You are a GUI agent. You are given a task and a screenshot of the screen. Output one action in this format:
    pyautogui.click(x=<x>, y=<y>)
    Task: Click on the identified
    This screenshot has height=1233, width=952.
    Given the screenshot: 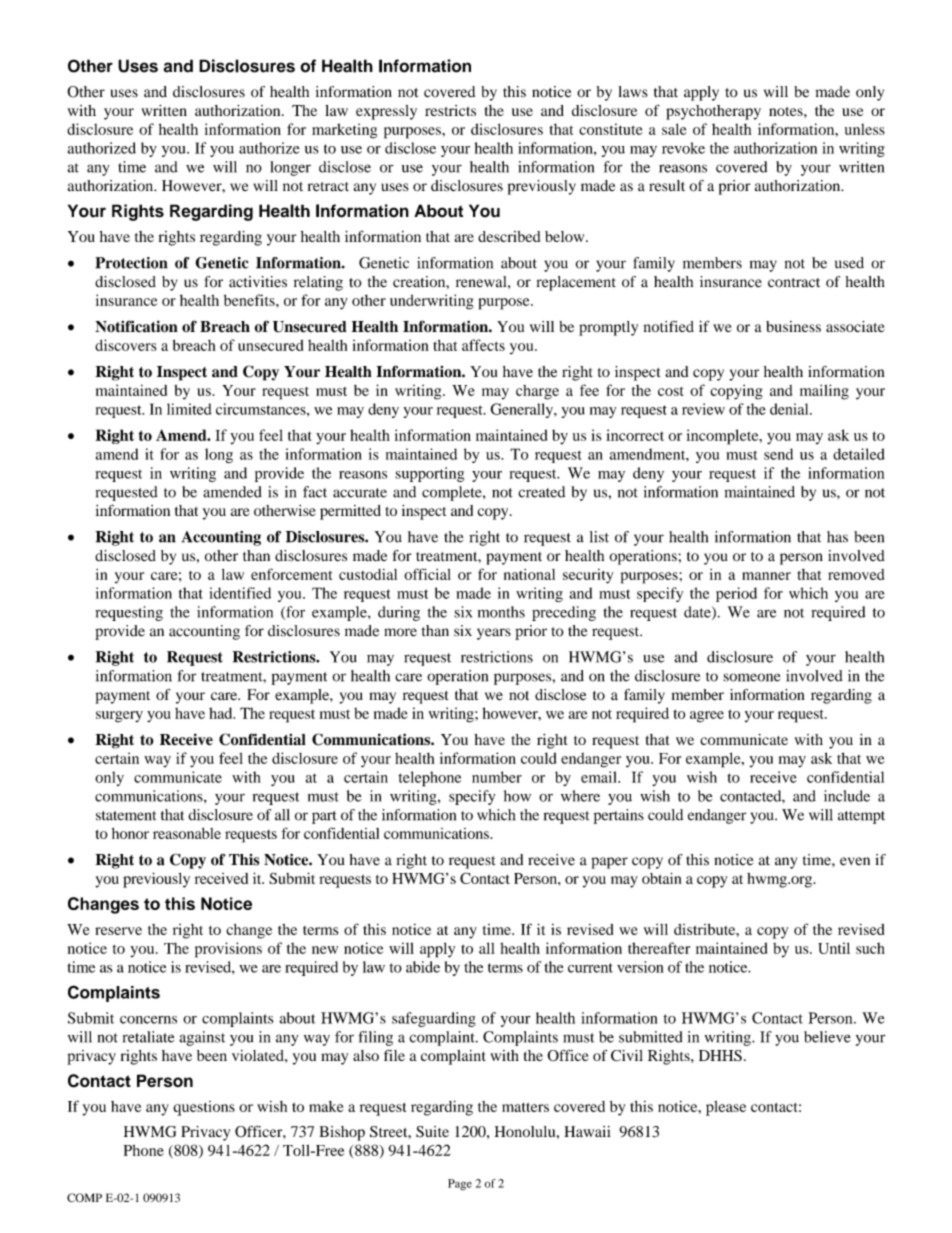 What is the action you would take?
    pyautogui.click(x=240, y=593)
